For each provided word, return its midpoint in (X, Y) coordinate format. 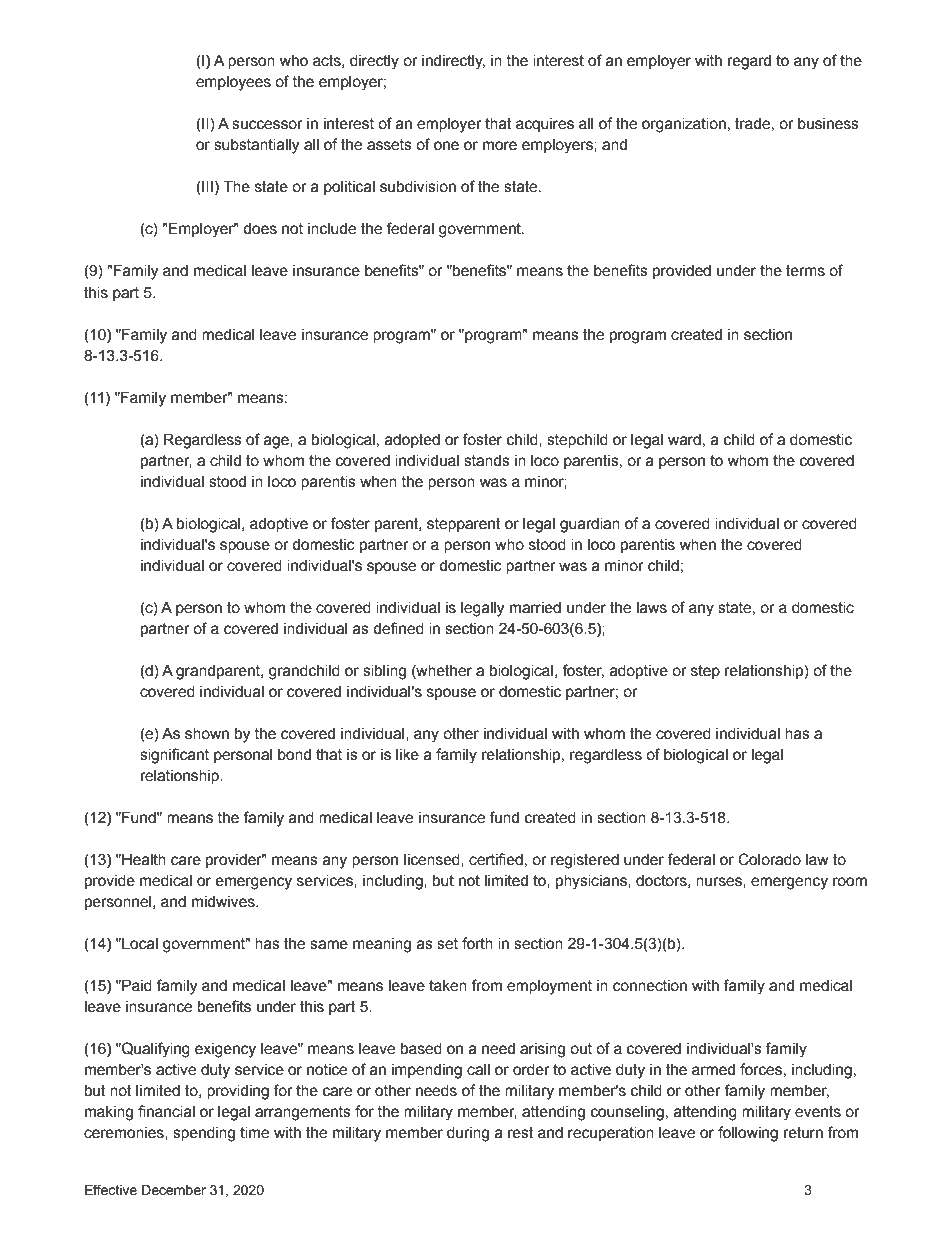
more (500, 146)
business (828, 124)
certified (496, 859)
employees (233, 83)
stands (487, 461)
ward (684, 440)
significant (174, 756)
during (468, 1134)
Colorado (769, 859)
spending (204, 1134)
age (277, 442)
